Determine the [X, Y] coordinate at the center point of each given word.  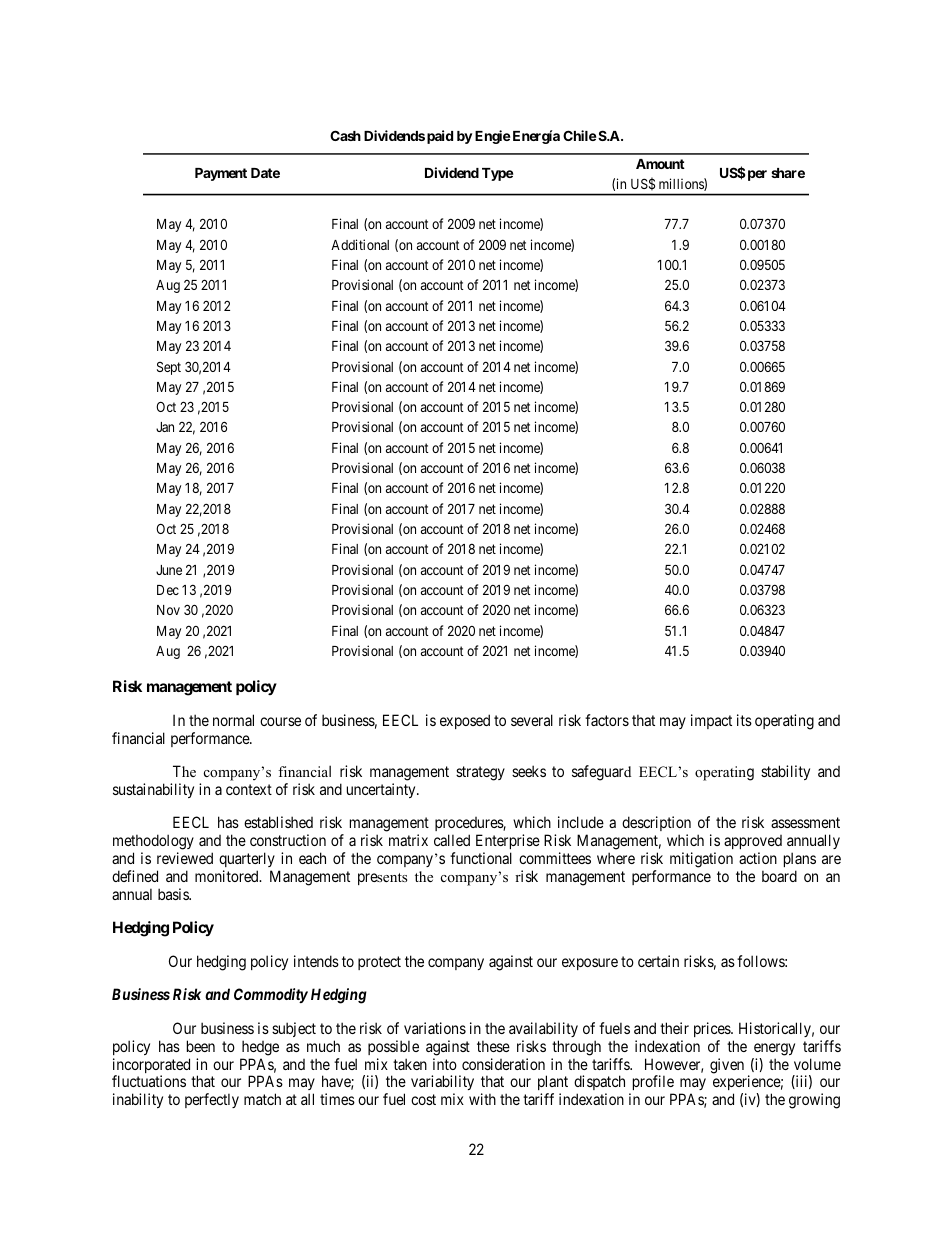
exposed [465, 721]
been [201, 1046]
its [744, 720]
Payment [221, 174]
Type [498, 174]
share [788, 173]
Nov [168, 610]
